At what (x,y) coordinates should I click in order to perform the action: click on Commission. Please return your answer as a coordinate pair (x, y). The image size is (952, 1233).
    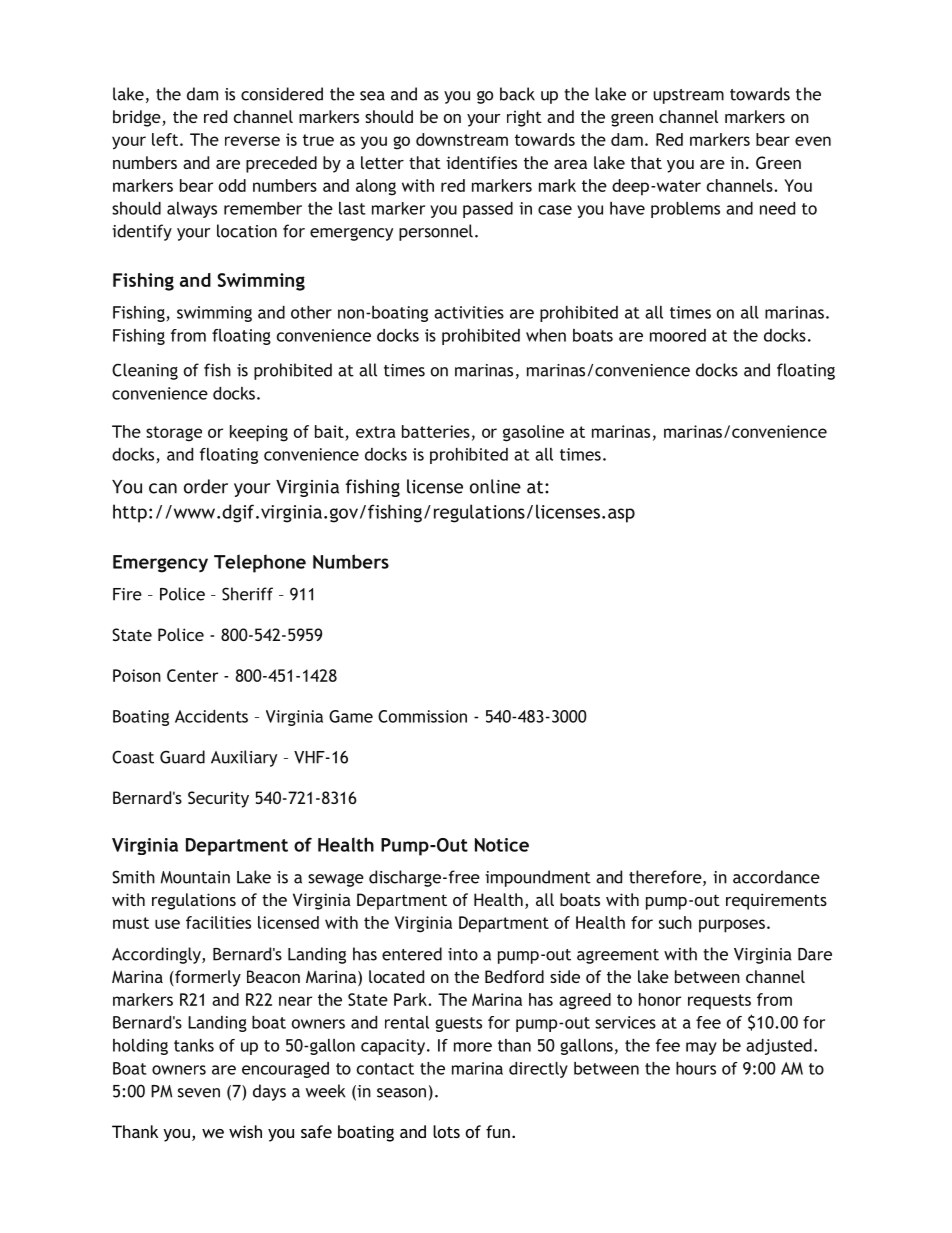
    Looking at the image, I should click on (422, 716).
